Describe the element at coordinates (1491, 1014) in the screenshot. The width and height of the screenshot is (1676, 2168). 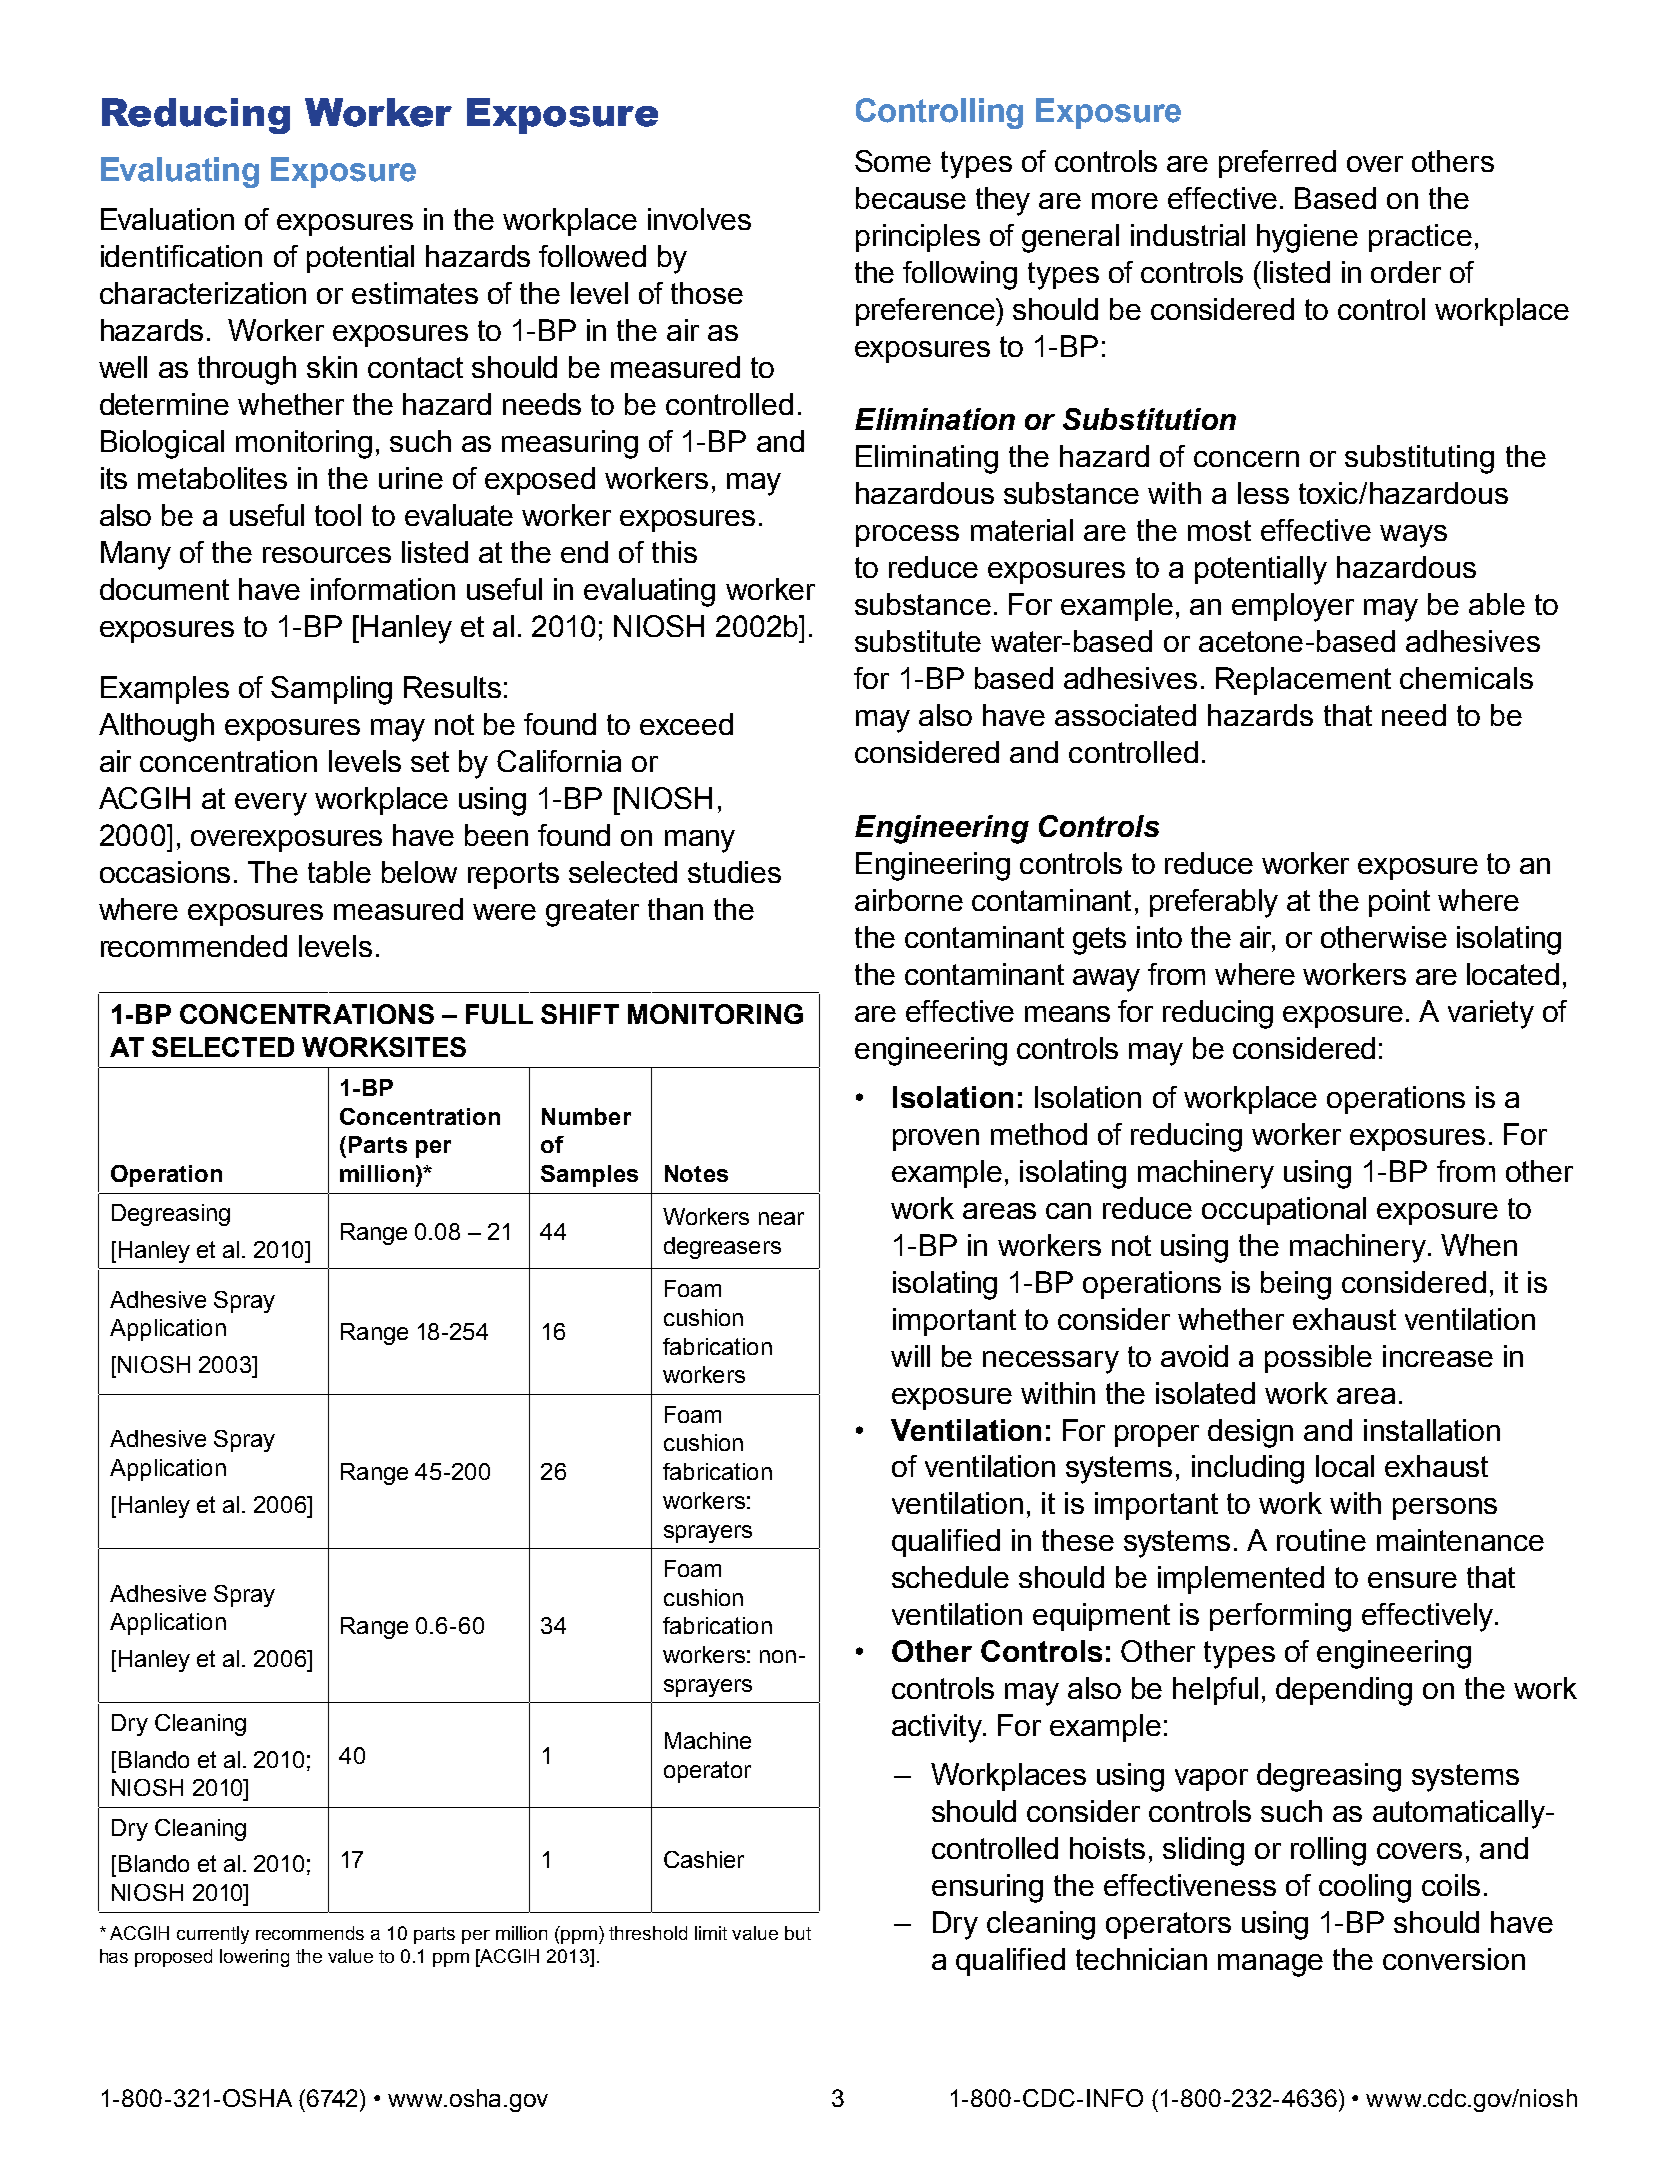
I see `variety` at that location.
